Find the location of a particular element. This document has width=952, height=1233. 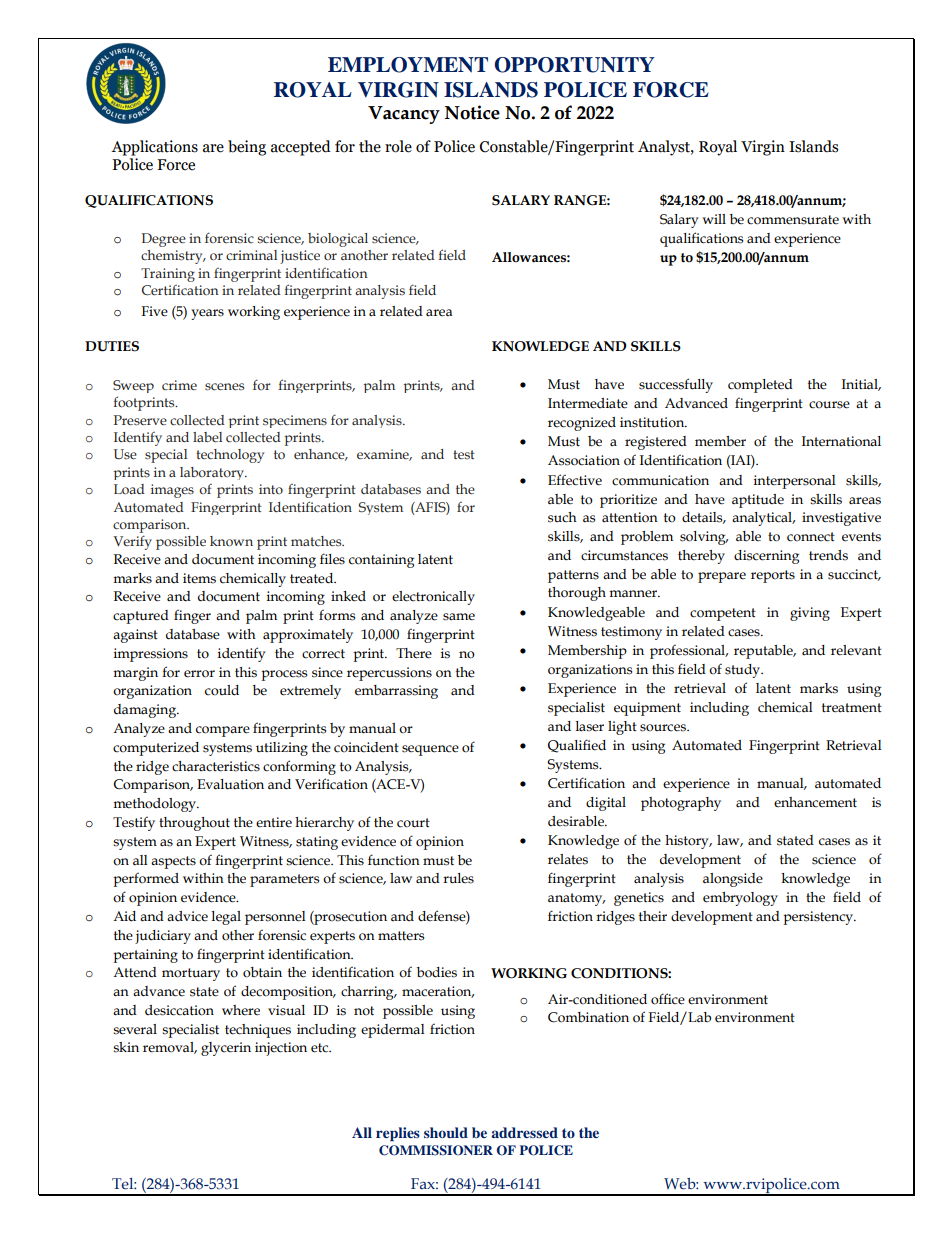

addressed is located at coordinates (524, 1132).
